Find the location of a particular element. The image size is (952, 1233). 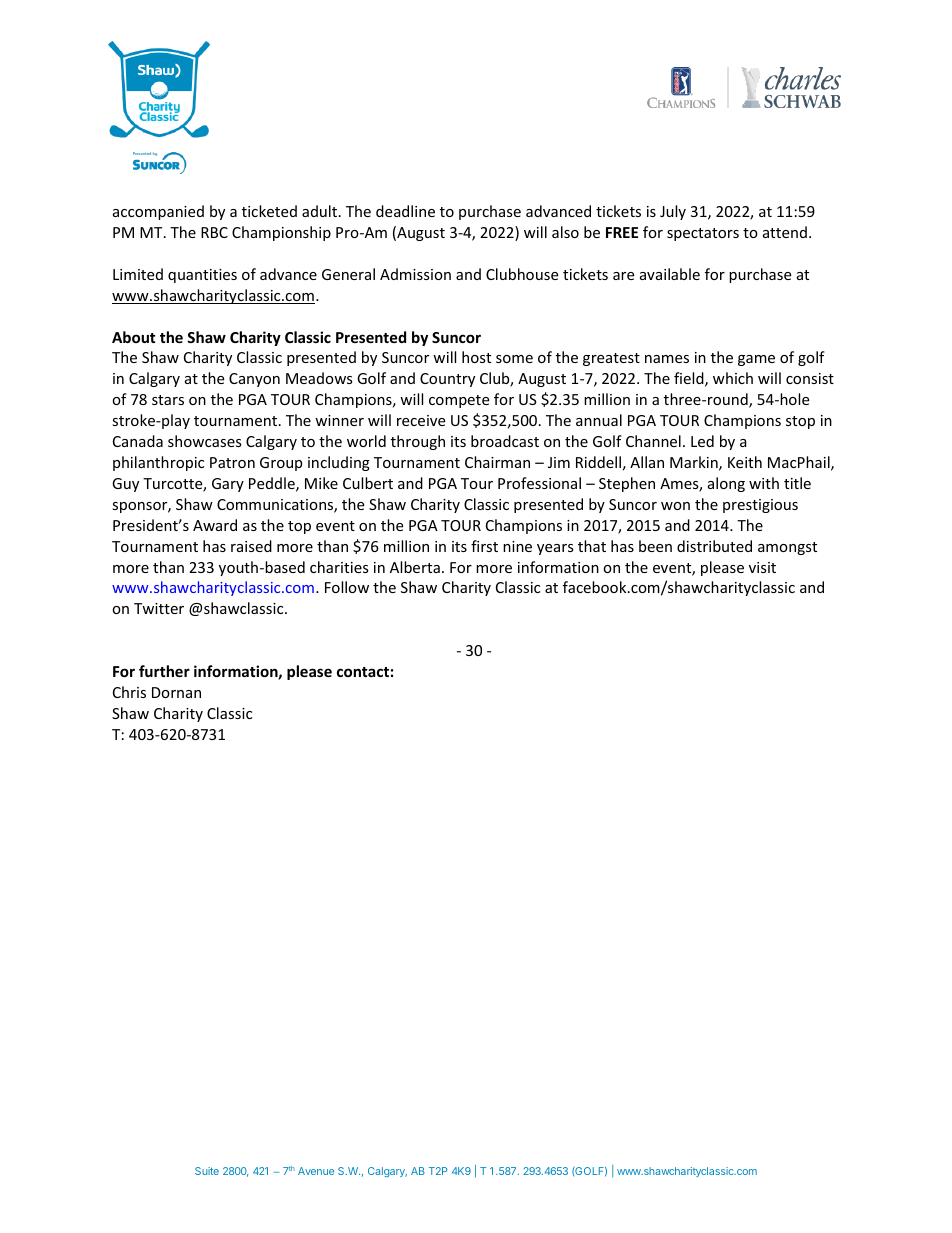

Dornan is located at coordinates (176, 692).
